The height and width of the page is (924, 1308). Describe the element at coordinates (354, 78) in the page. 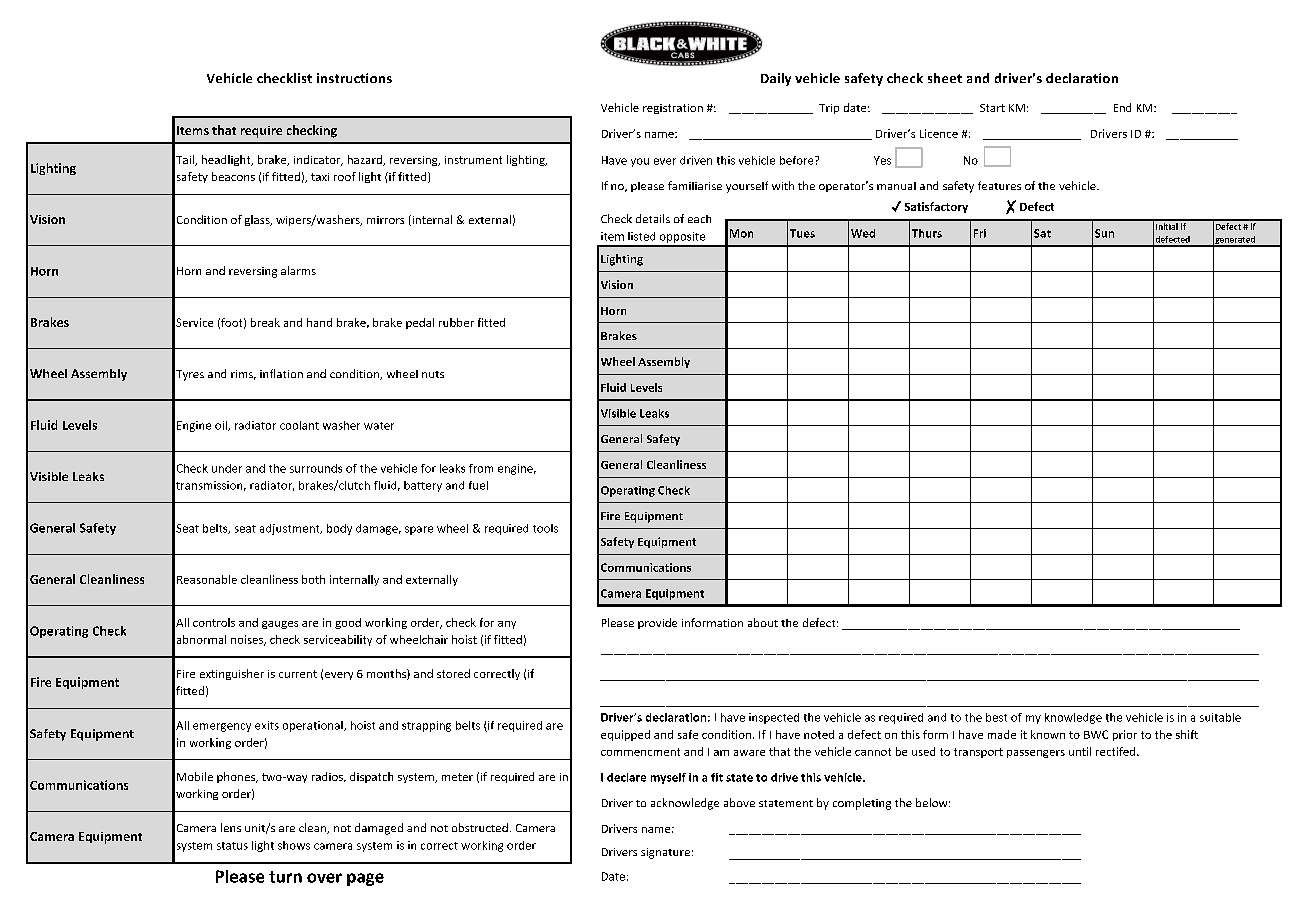

I see `instructions` at that location.
